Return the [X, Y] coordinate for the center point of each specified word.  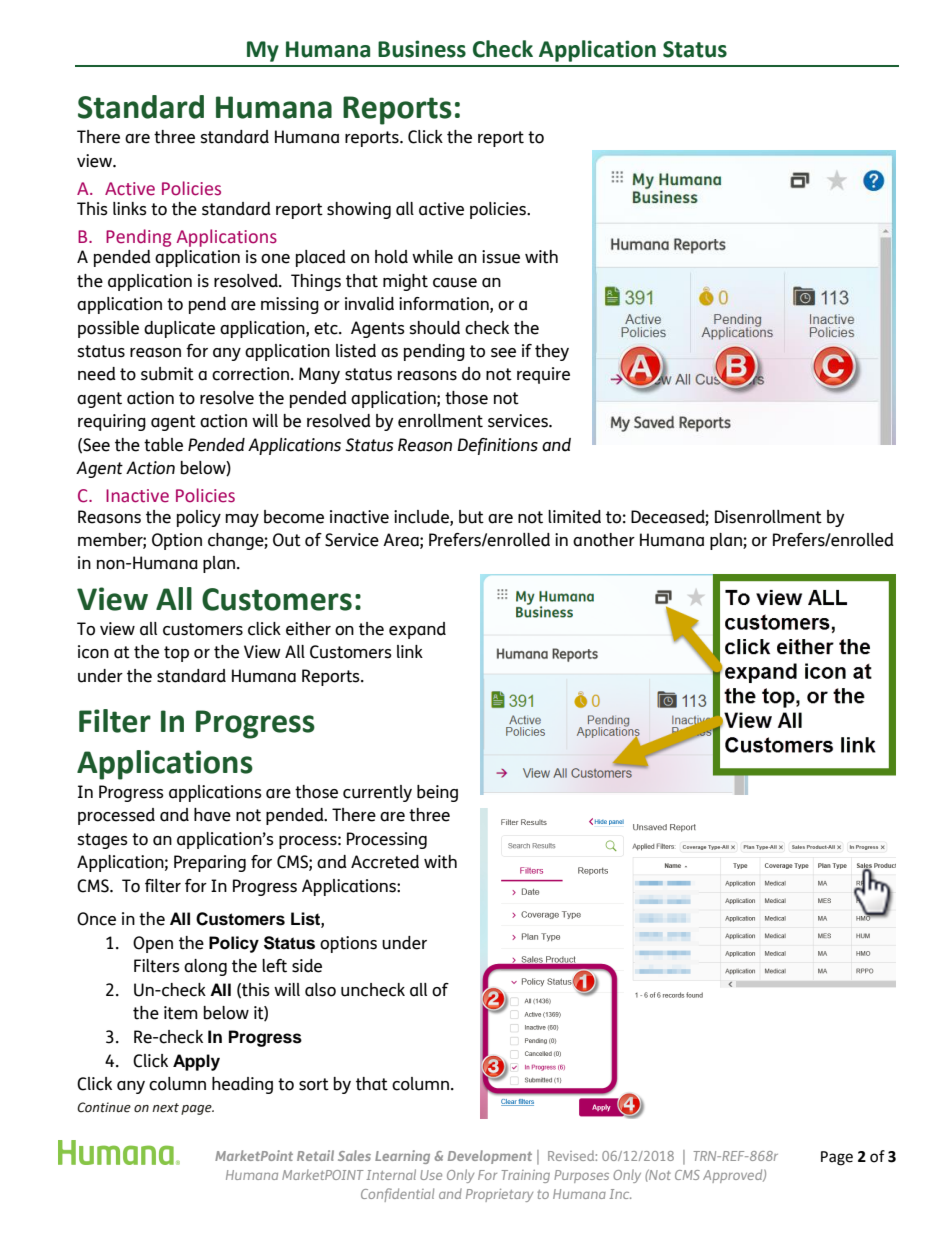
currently [377, 793]
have [212, 815]
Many [319, 375]
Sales [354, 1155]
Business [422, 49]
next [165, 1108]
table [163, 445]
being [437, 793]
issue [501, 257]
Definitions [497, 446]
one [275, 259]
